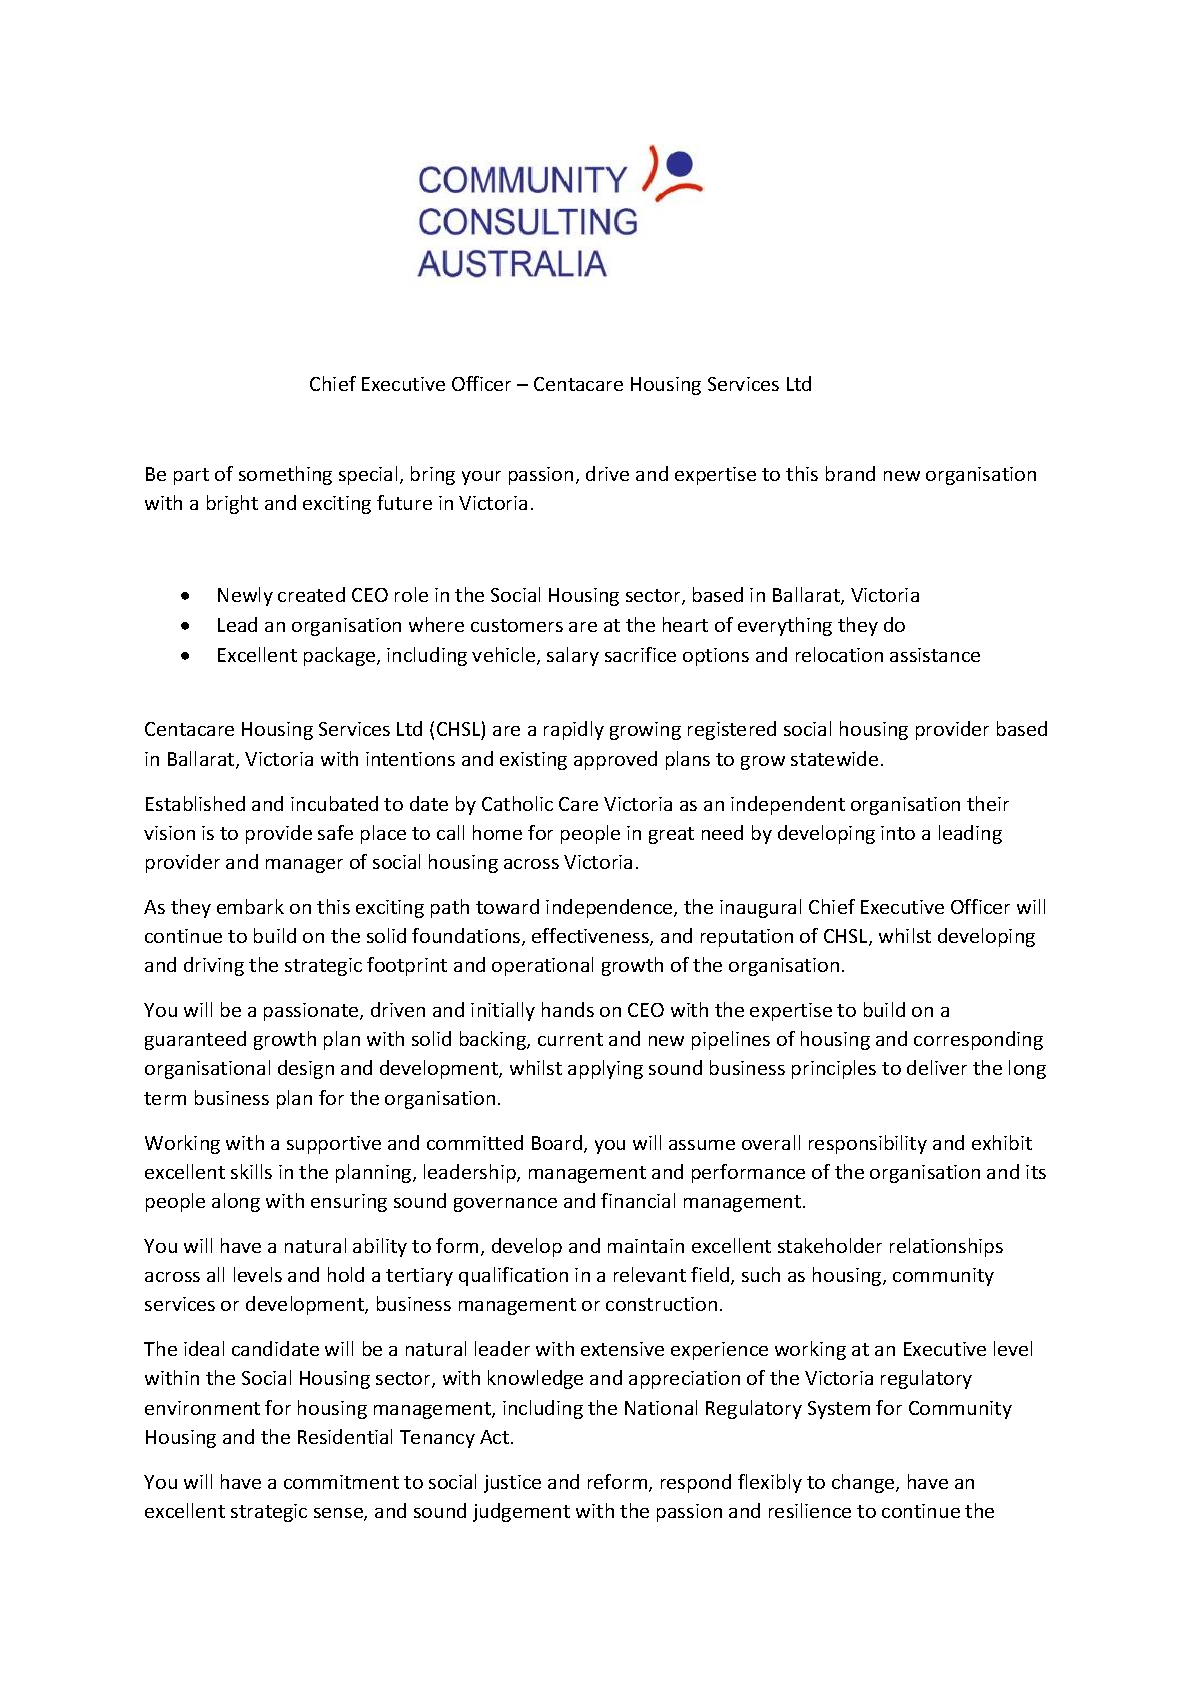  What do you see at coordinates (251, 1171) in the page?
I see `skills` at bounding box center [251, 1171].
